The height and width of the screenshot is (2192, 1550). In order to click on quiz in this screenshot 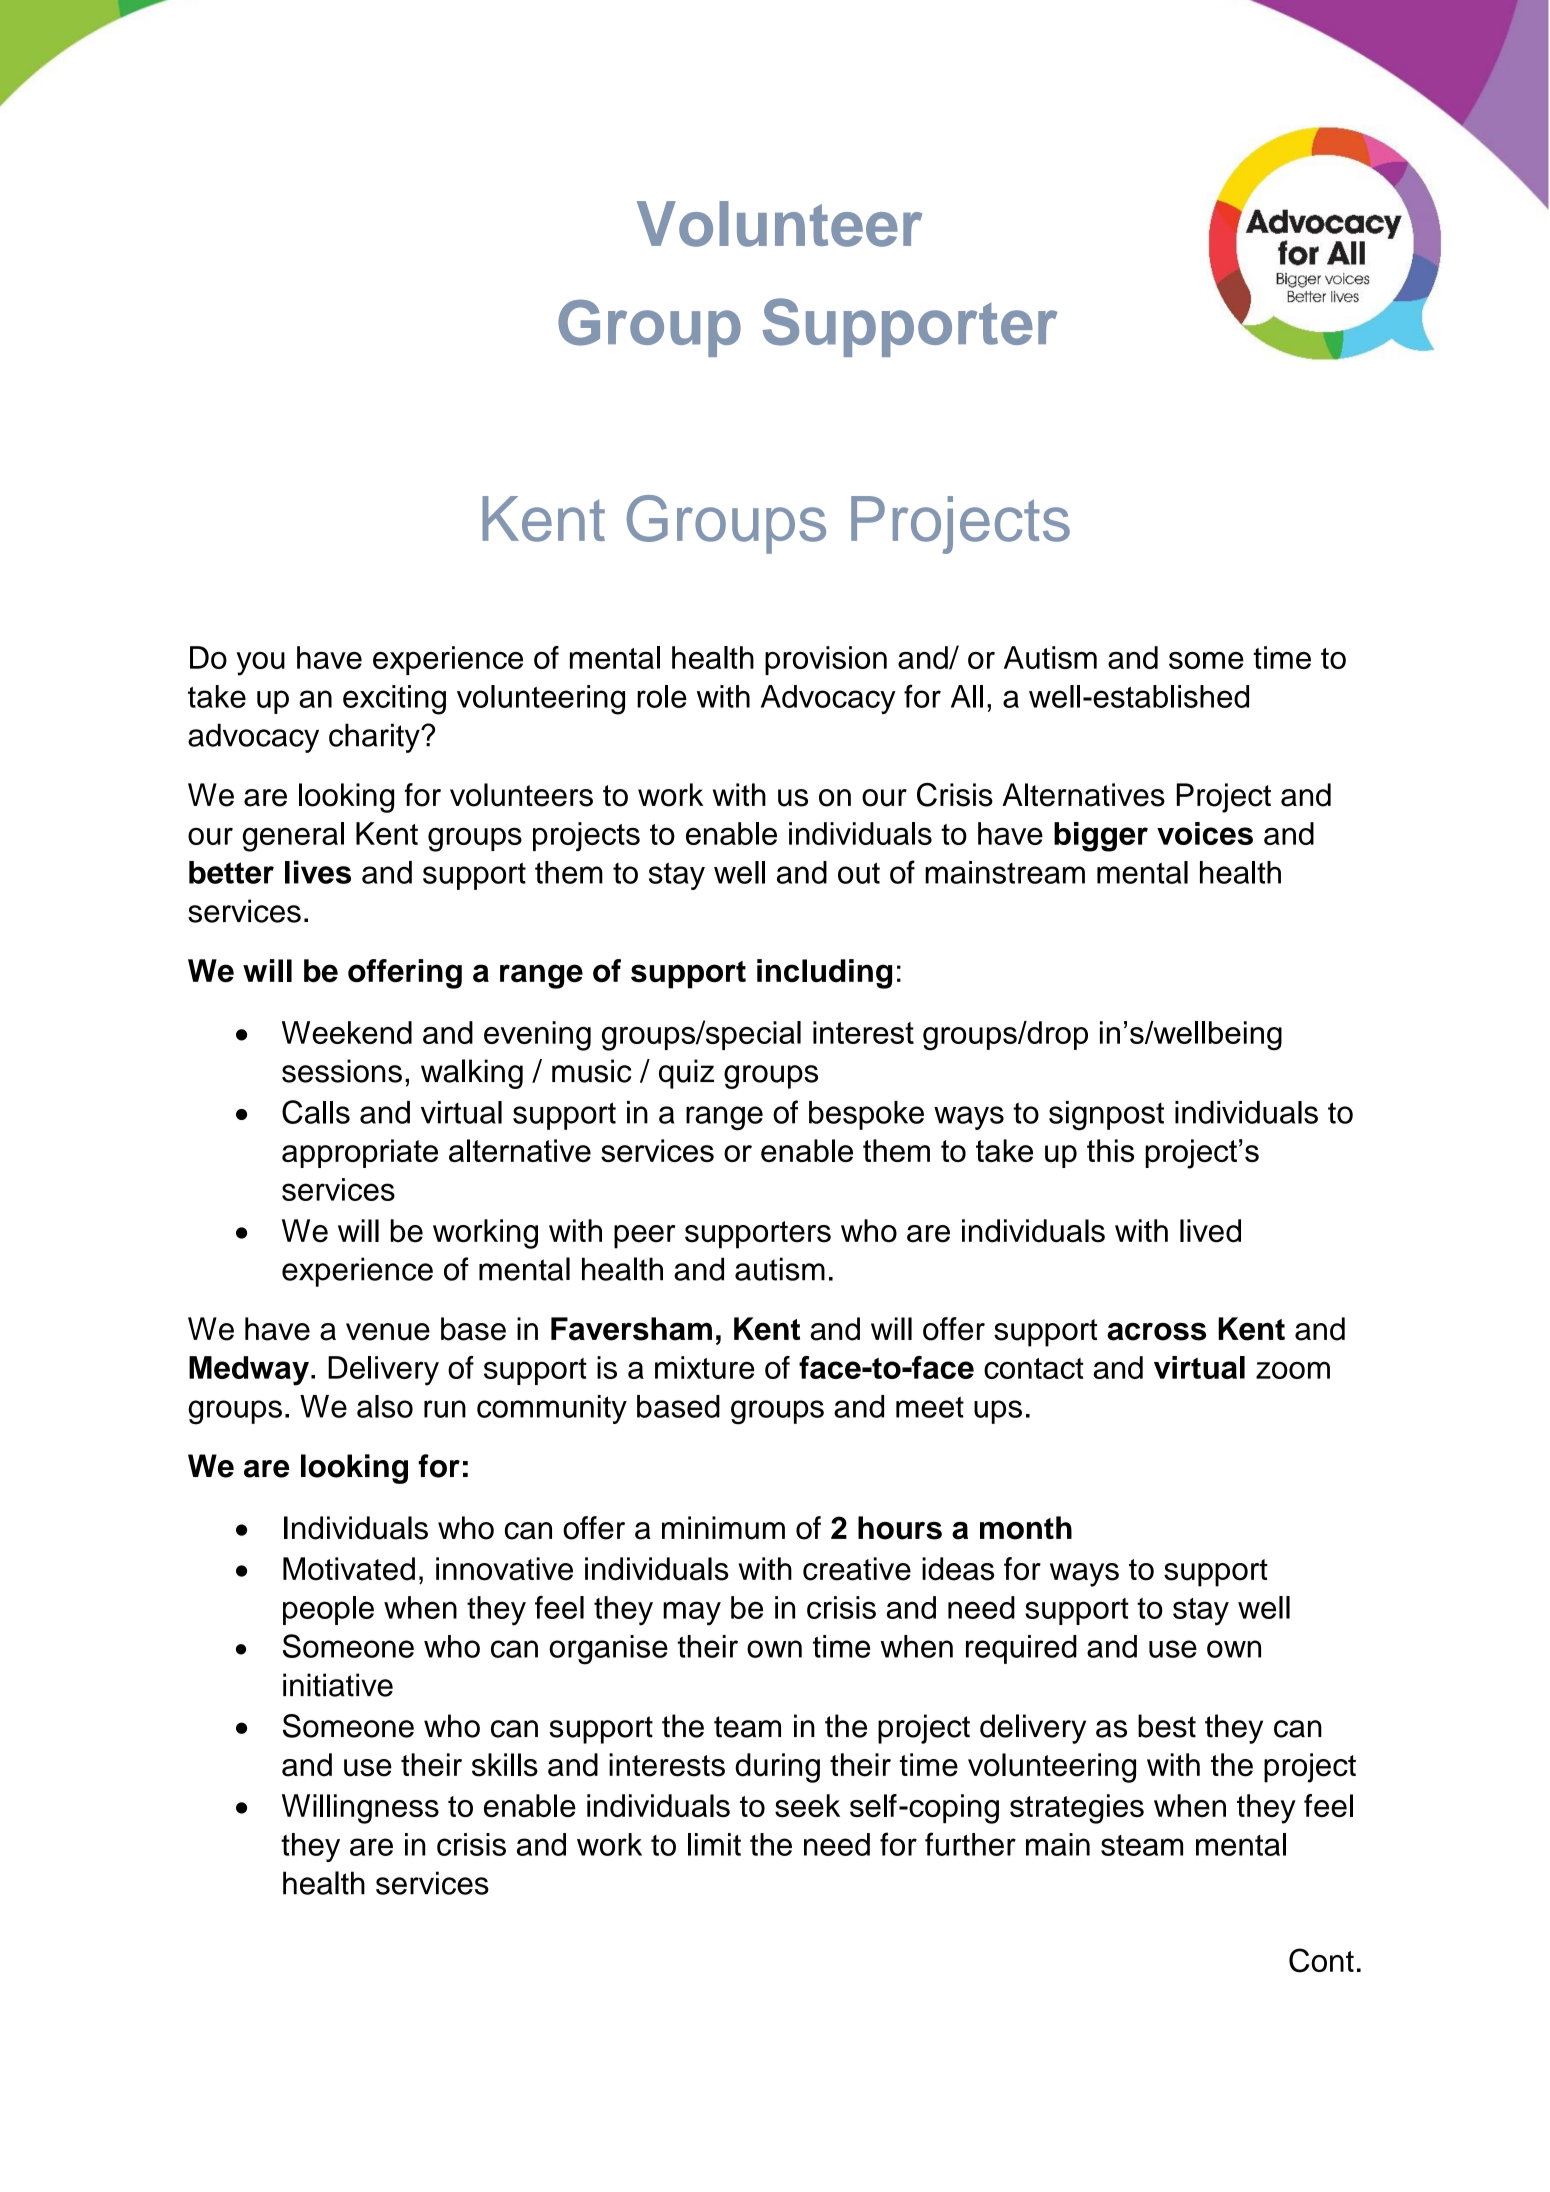, I will do `click(686, 1074)`.
